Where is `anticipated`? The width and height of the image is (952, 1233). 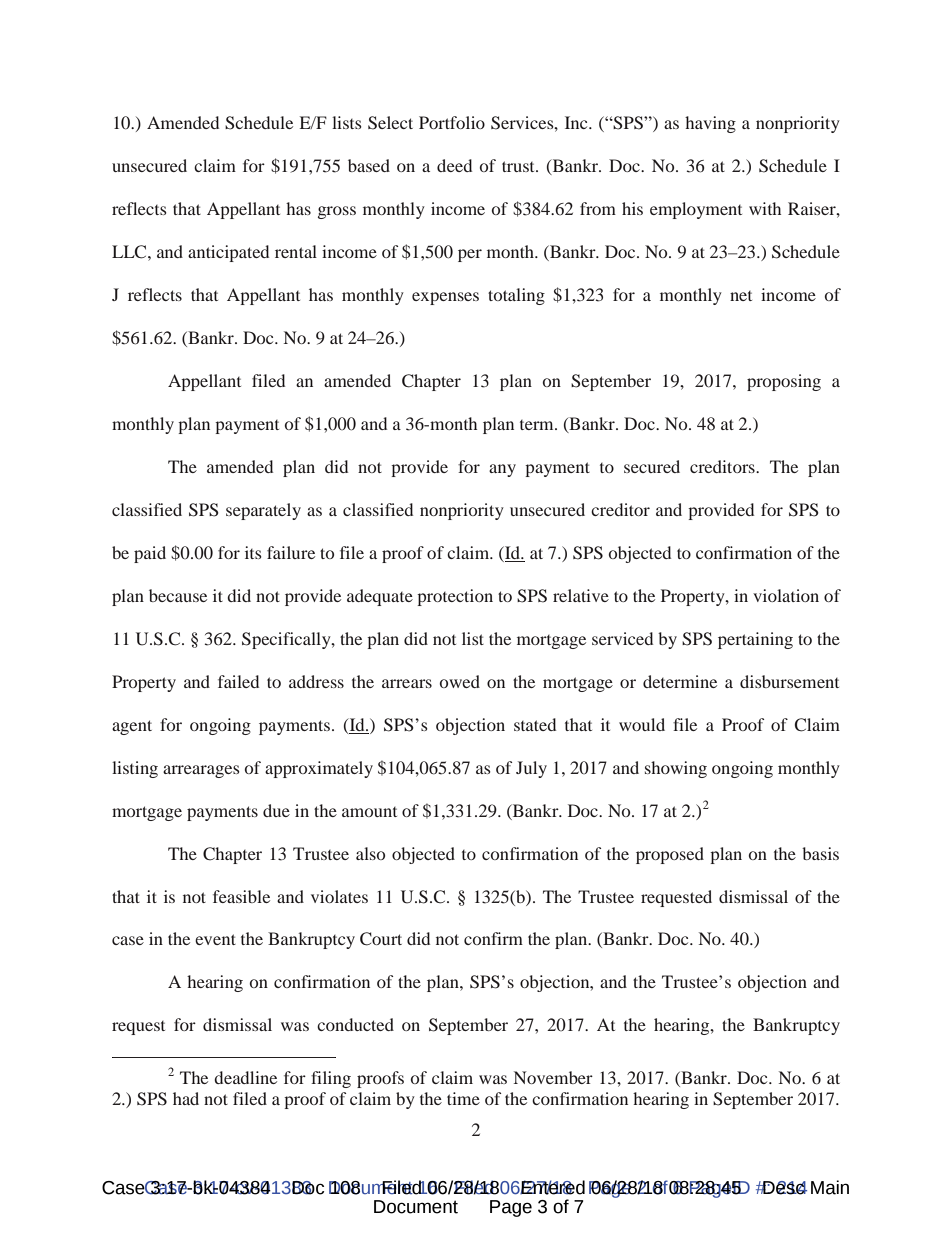
anticipated is located at coordinates (228, 253).
